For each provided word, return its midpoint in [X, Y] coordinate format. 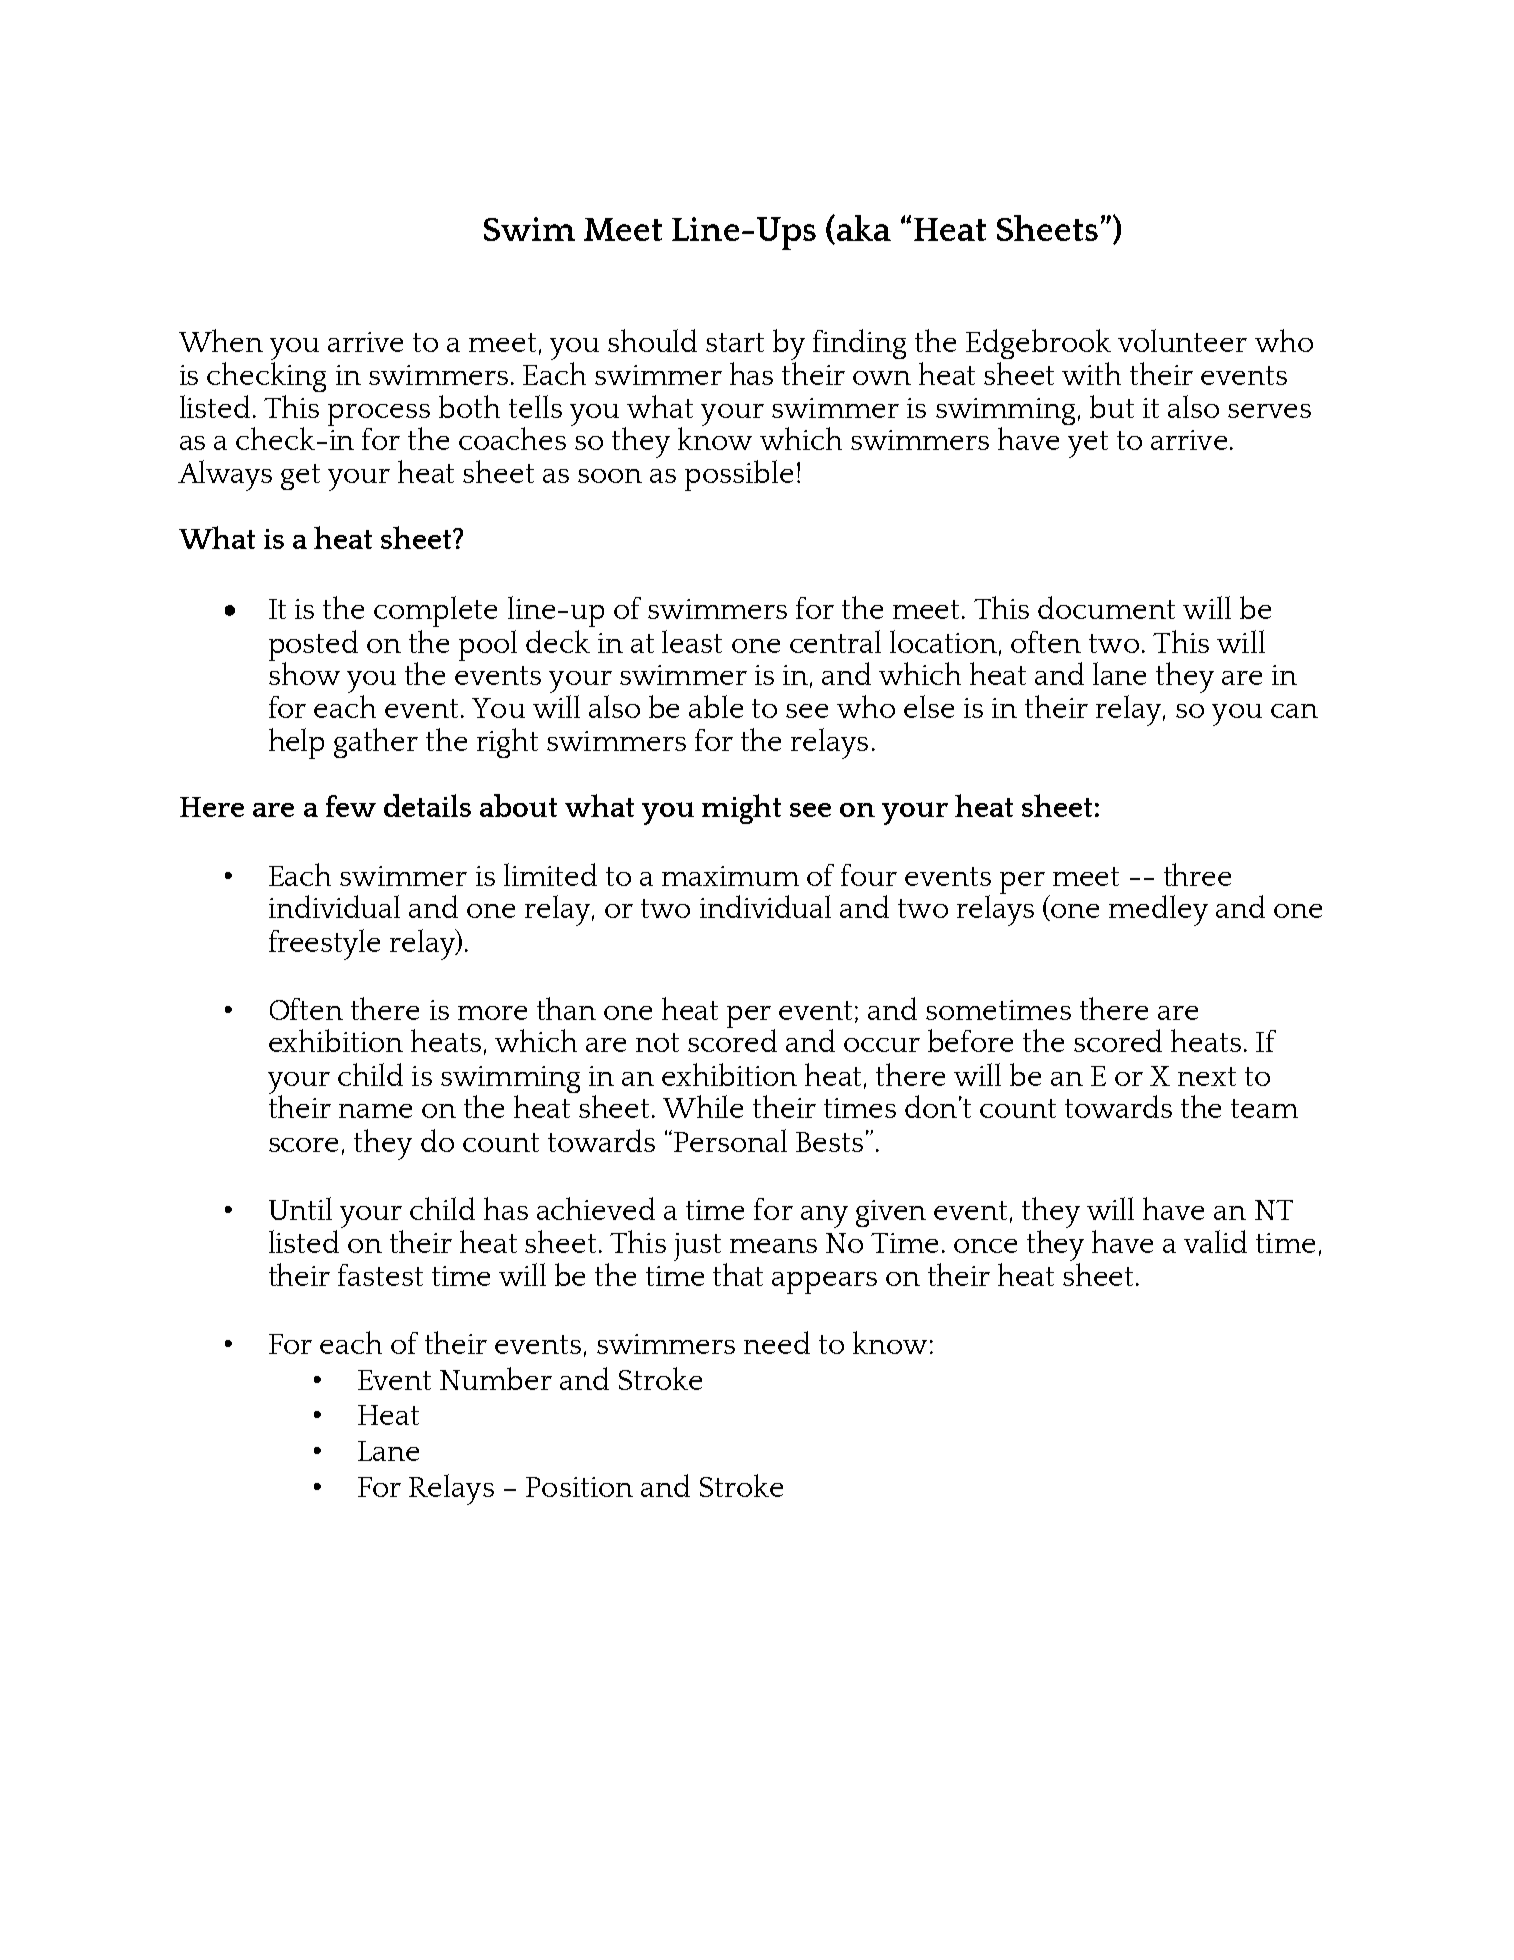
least [692, 641]
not [657, 1042]
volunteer [1182, 340]
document [1106, 607]
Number [496, 1378]
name [375, 1111]
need [777, 1342]
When [221, 340]
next [1207, 1076]
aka [864, 228]
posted [313, 646]
